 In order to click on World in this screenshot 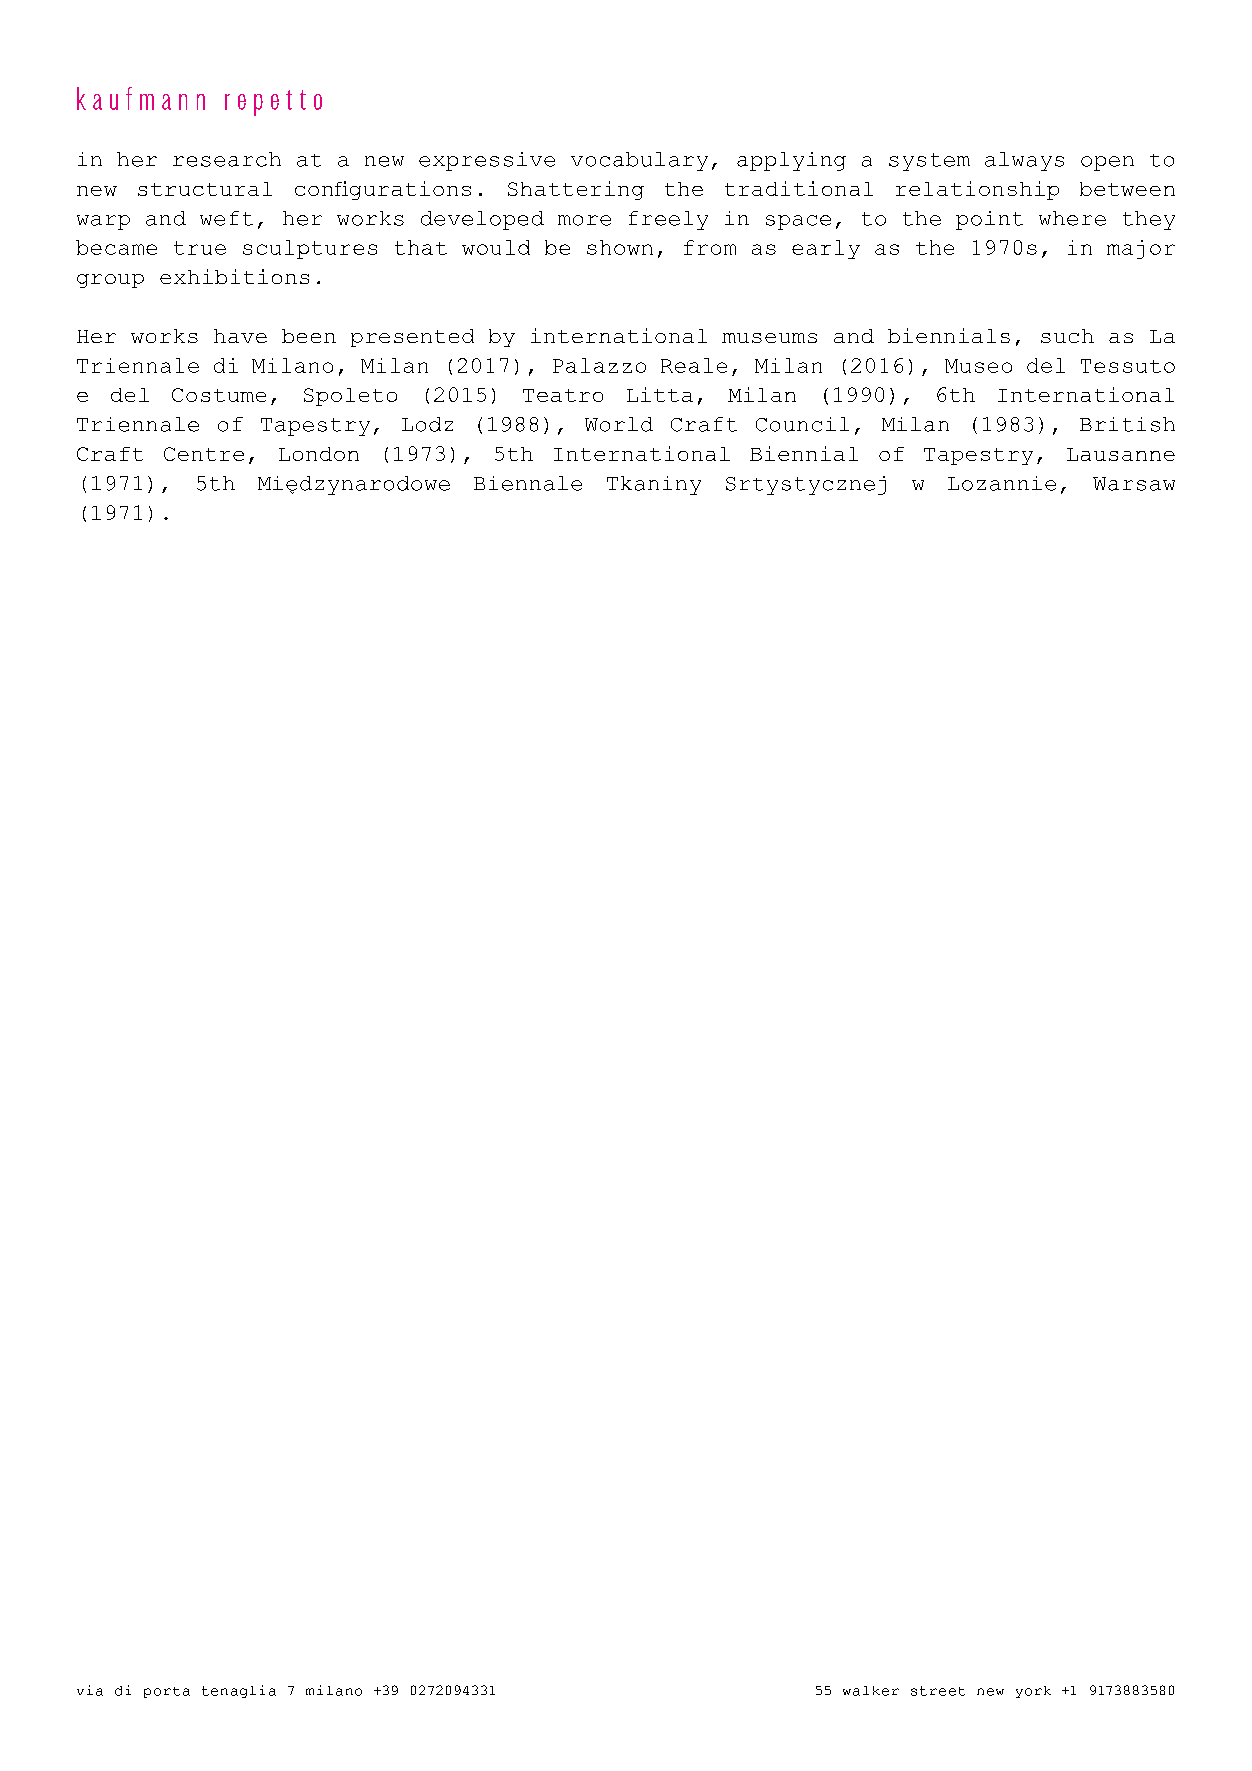, I will do `click(619, 424)`.
